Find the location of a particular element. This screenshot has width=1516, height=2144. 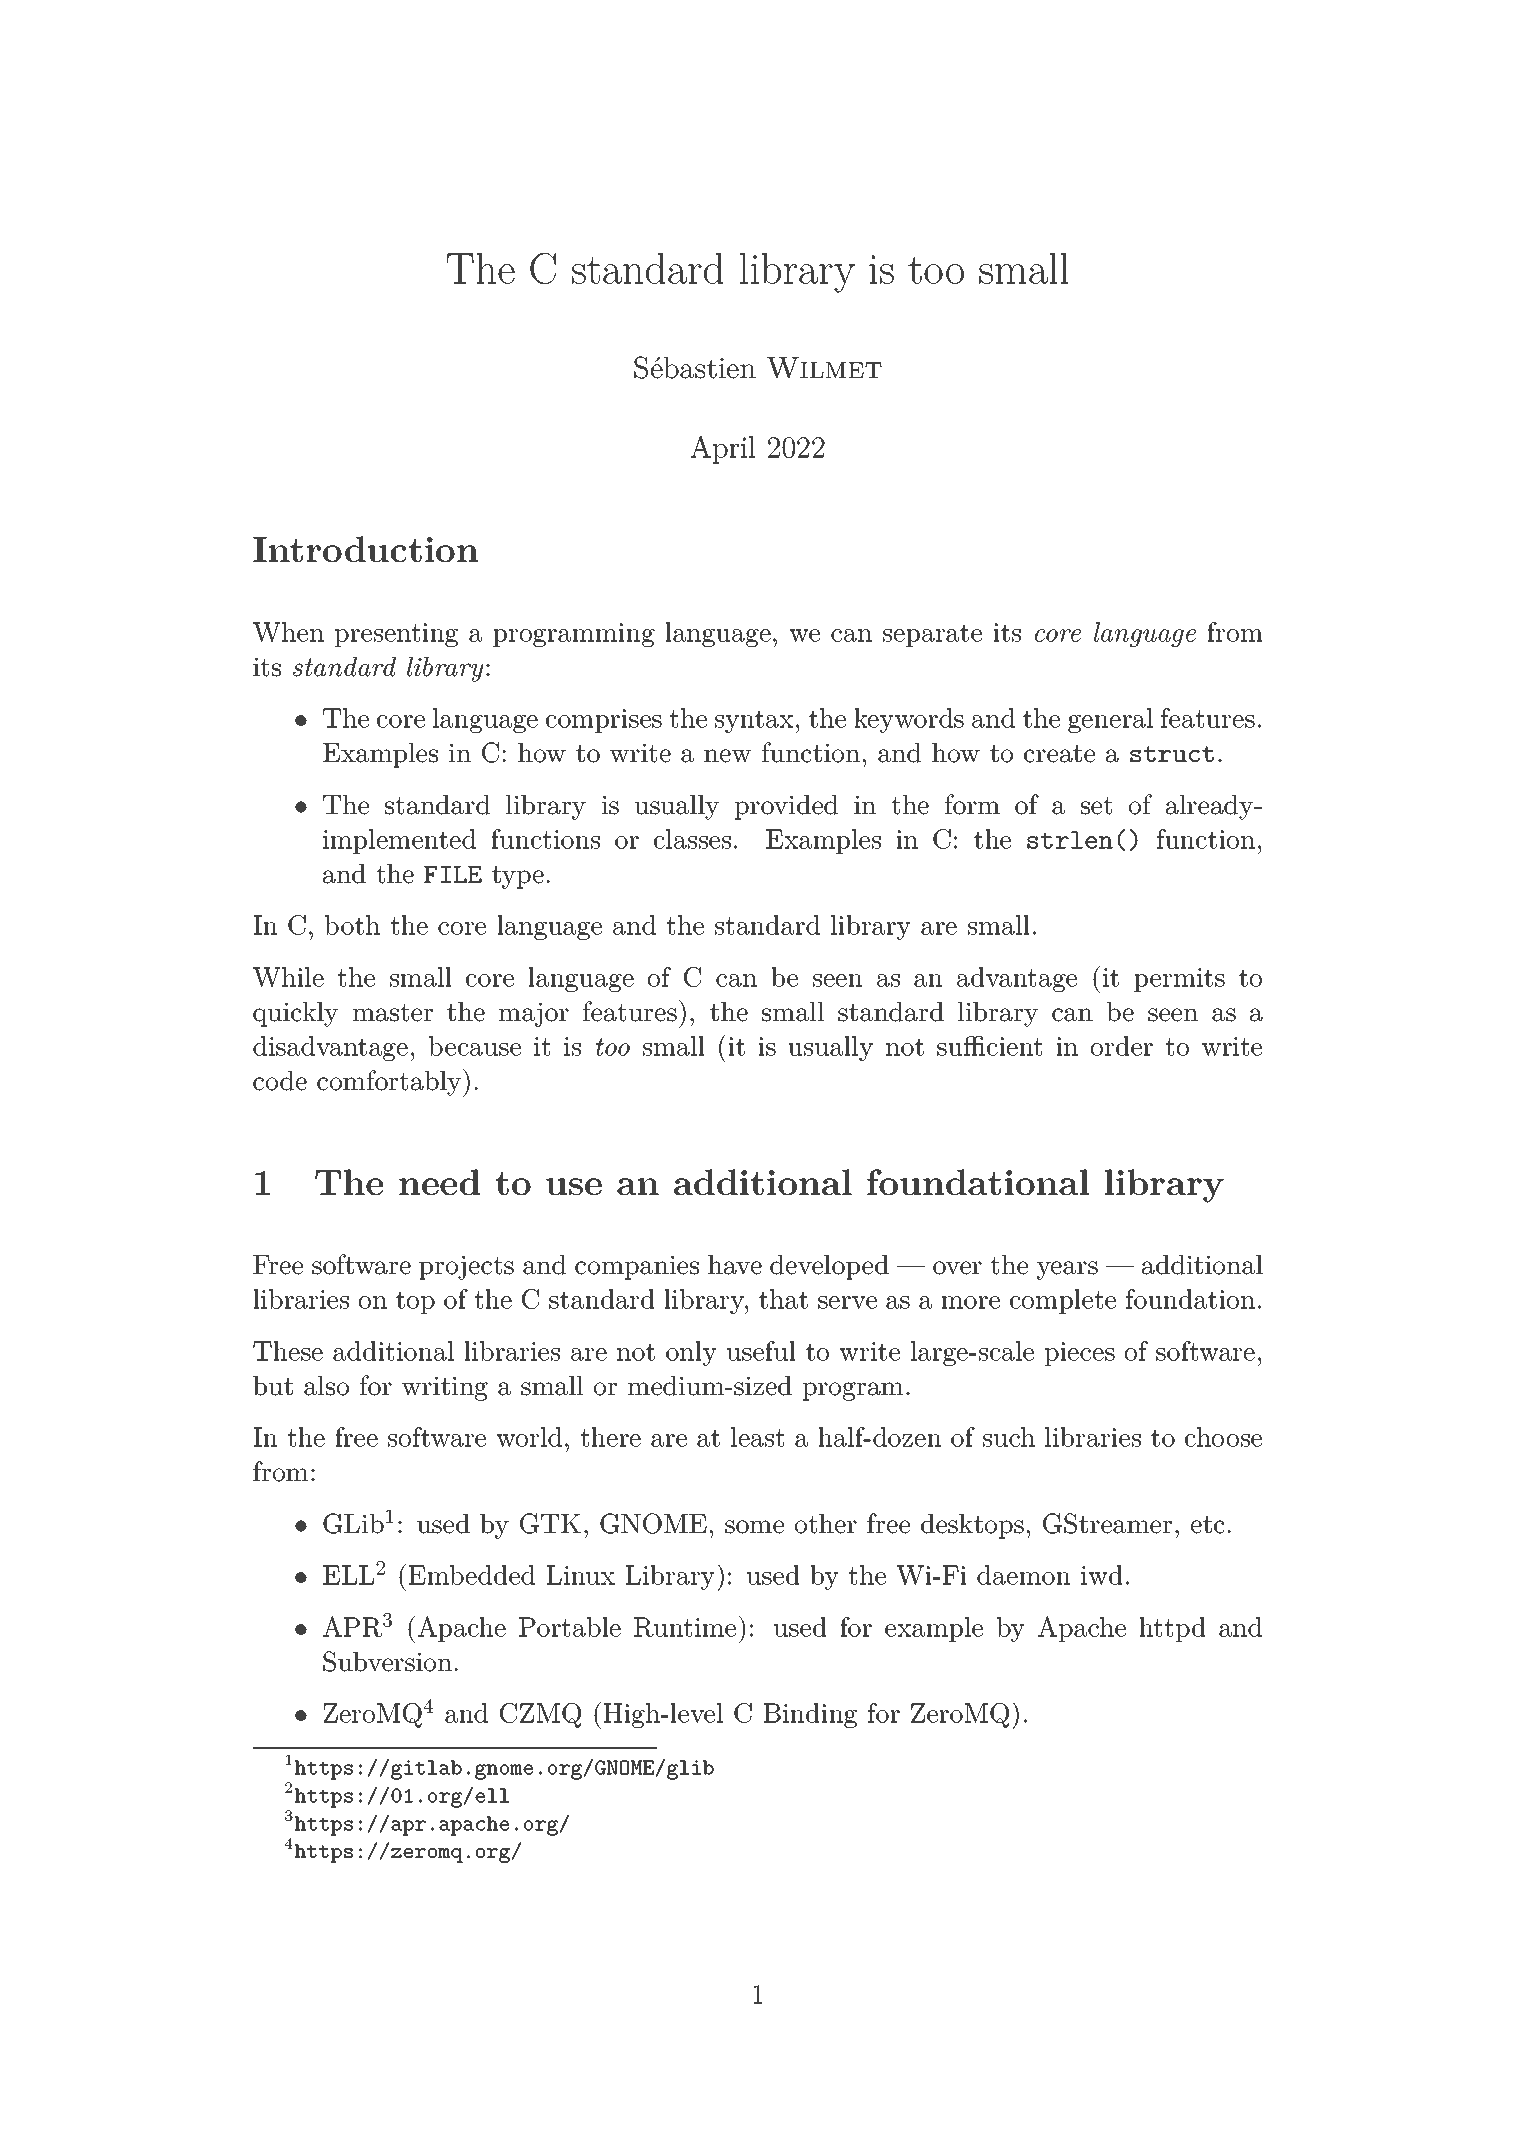

April is located at coordinates (723, 450).
